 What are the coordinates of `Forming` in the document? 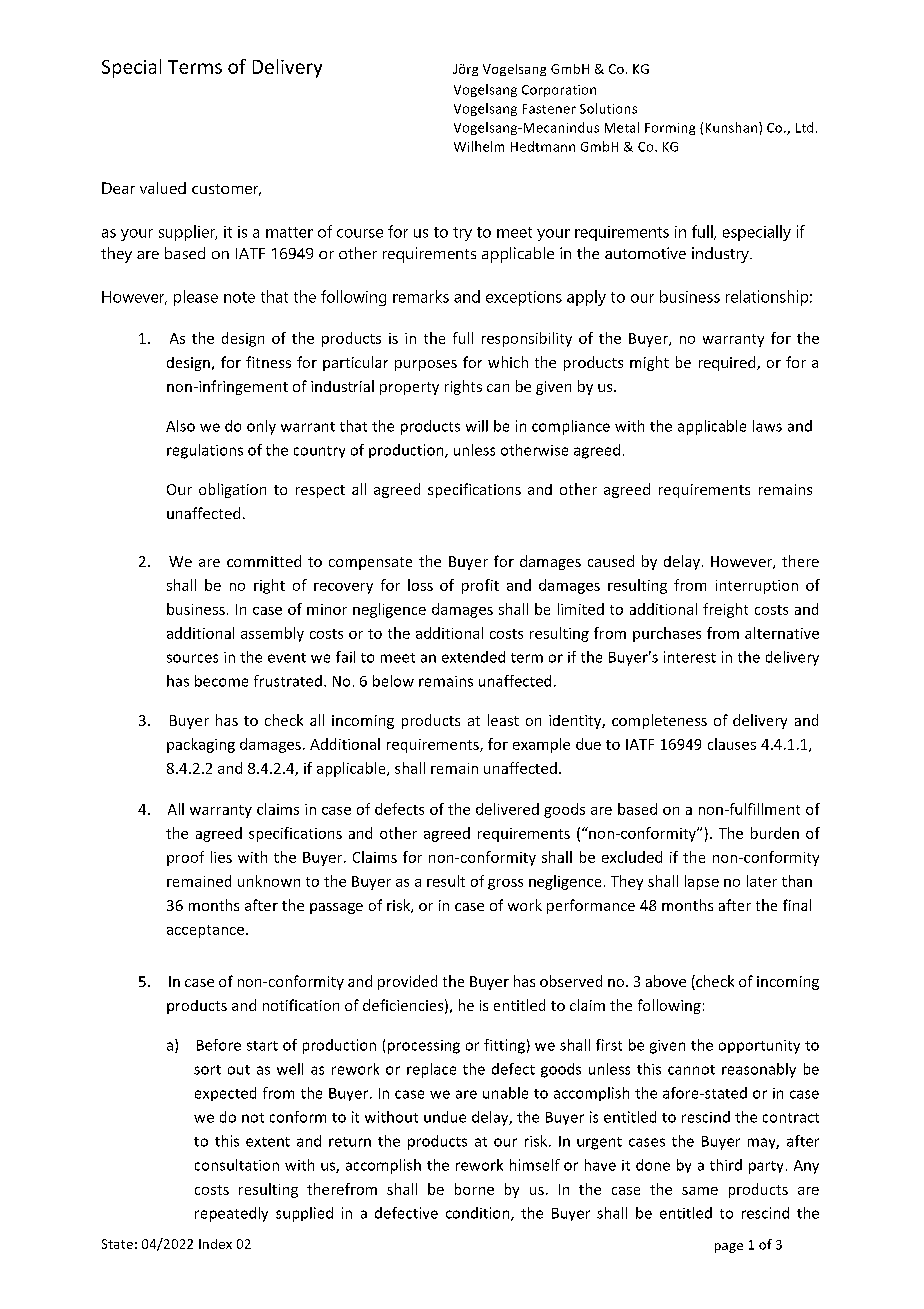 It's located at (670, 129).
